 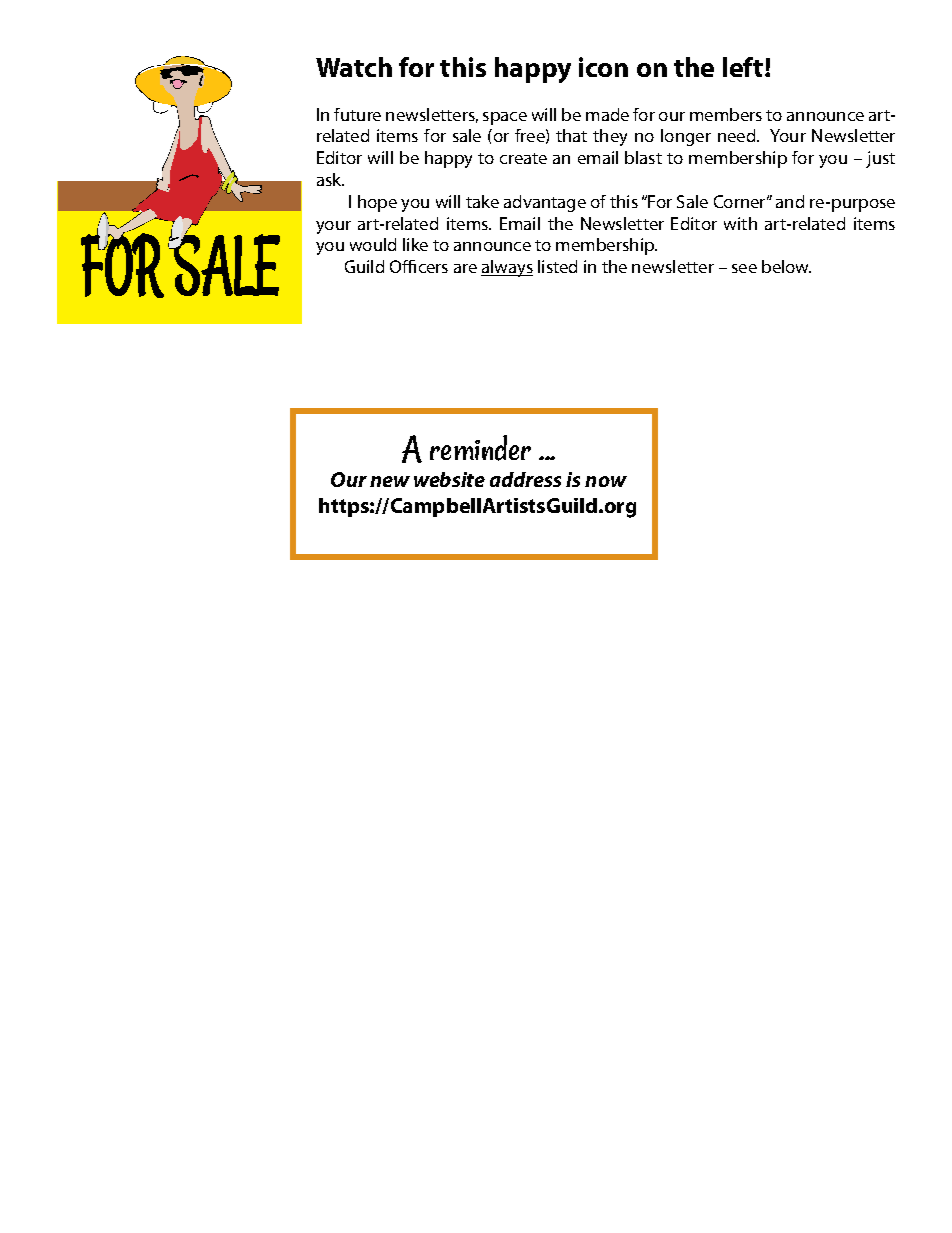 I want to click on blast, so click(x=643, y=157).
